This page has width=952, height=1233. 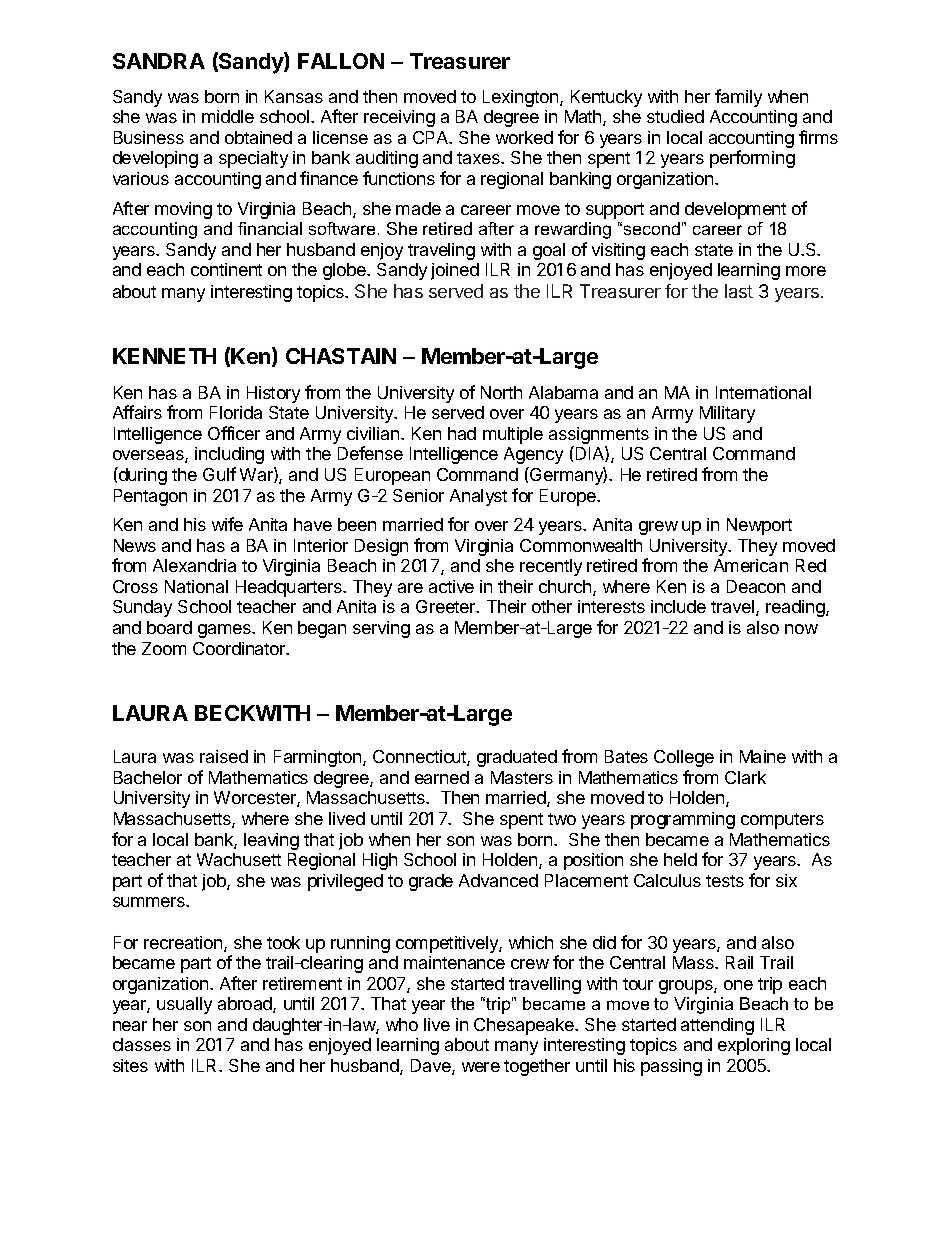 What do you see at coordinates (517, 758) in the page?
I see `graduated` at bounding box center [517, 758].
